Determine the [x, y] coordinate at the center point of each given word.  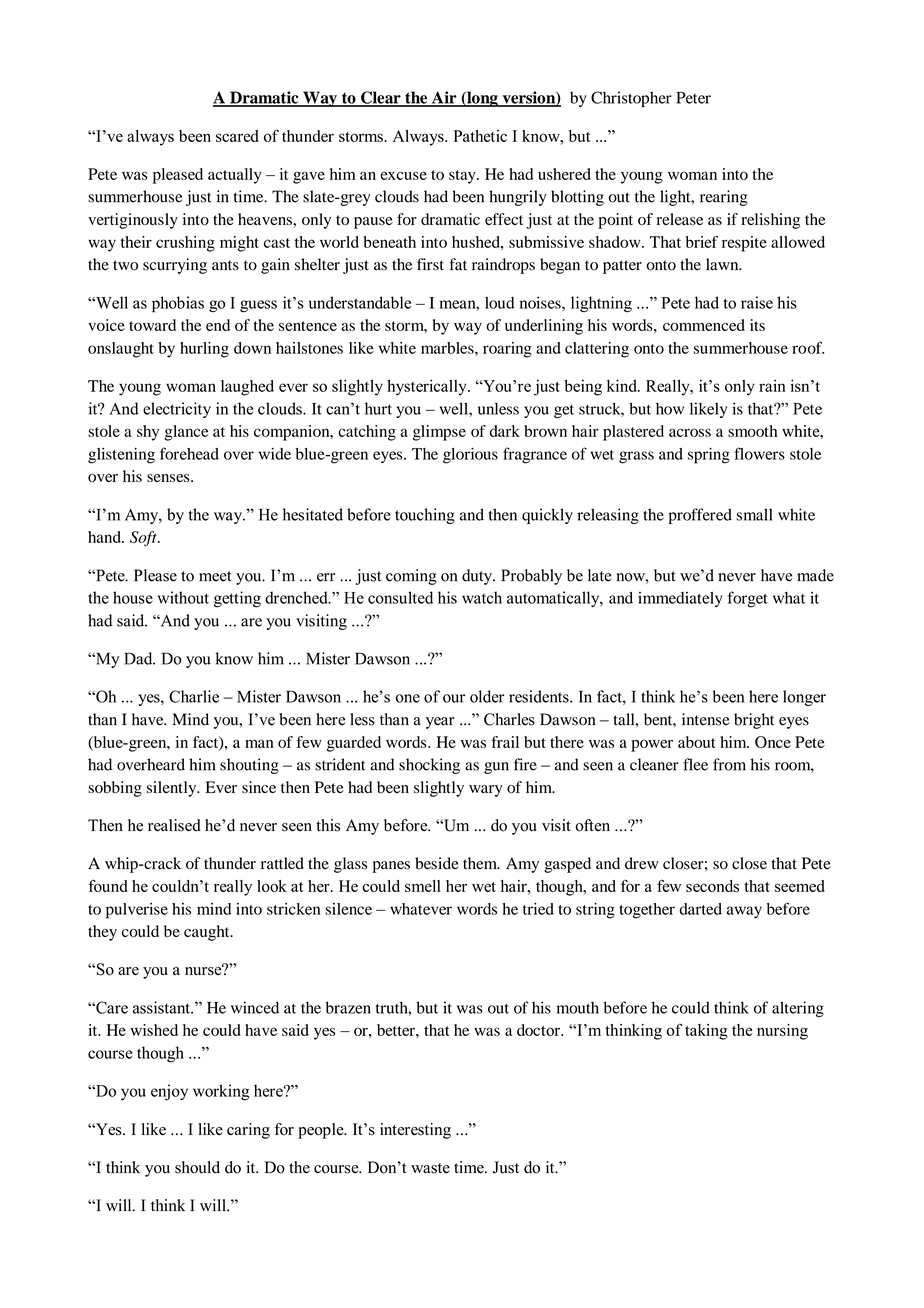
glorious [470, 456]
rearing [724, 198]
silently [173, 789]
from [729, 764]
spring [709, 456]
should [197, 1167]
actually [235, 176]
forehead [189, 453]
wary [486, 791]
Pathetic [480, 136]
